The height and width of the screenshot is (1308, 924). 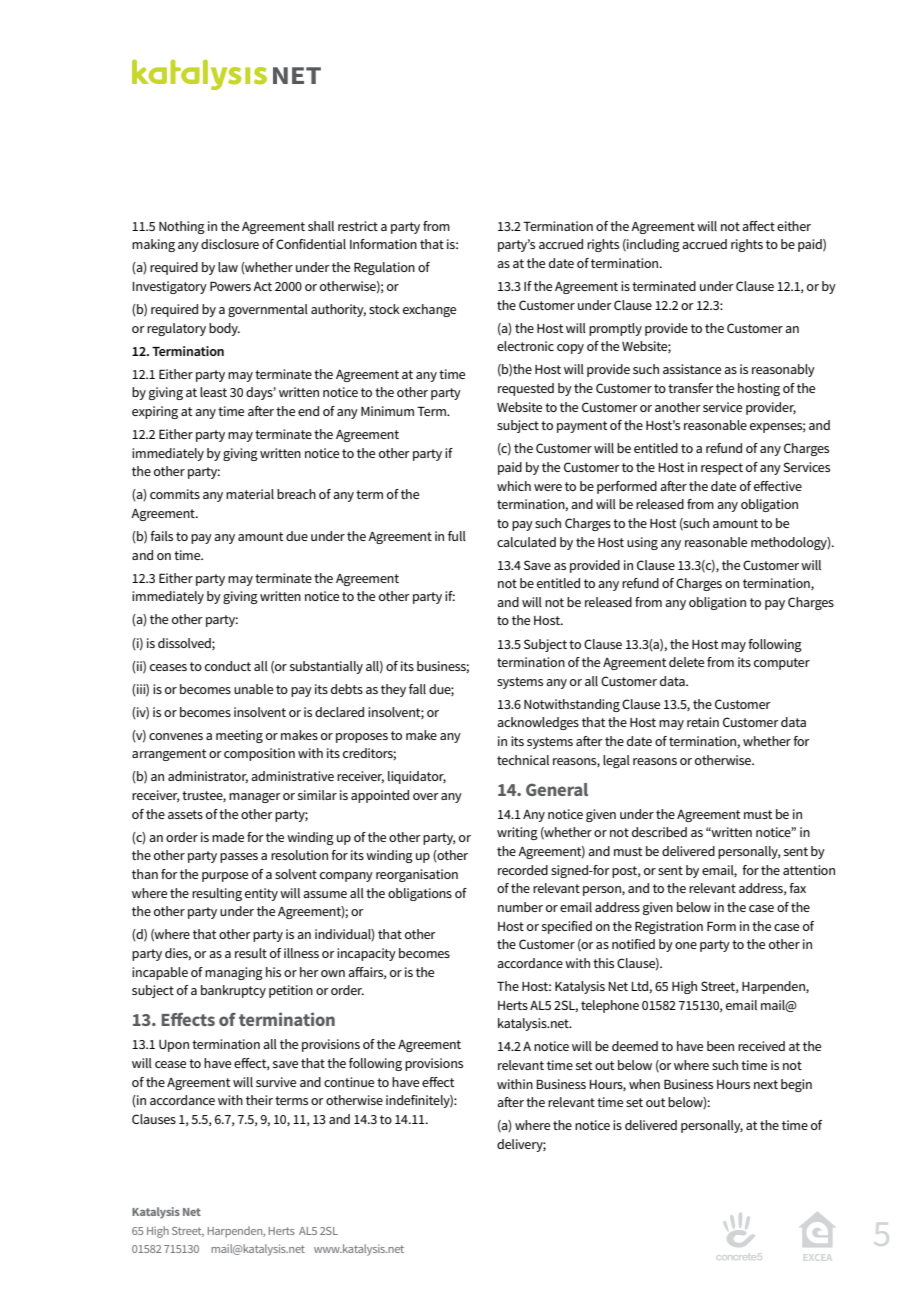 I want to click on full, so click(x=457, y=536).
